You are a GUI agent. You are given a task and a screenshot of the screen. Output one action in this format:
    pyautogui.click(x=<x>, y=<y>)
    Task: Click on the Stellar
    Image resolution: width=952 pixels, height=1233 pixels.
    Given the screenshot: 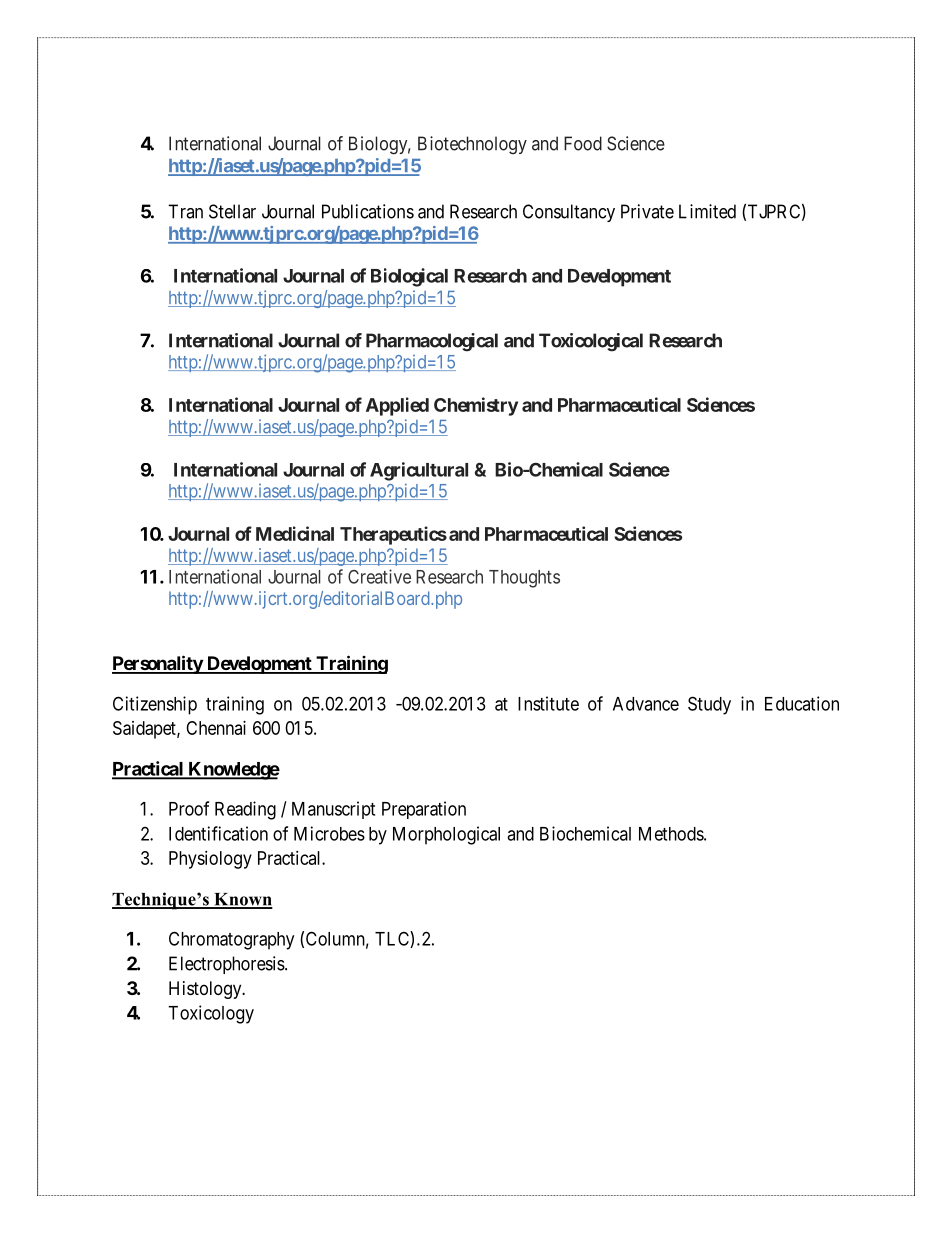 What is the action you would take?
    pyautogui.click(x=232, y=211)
